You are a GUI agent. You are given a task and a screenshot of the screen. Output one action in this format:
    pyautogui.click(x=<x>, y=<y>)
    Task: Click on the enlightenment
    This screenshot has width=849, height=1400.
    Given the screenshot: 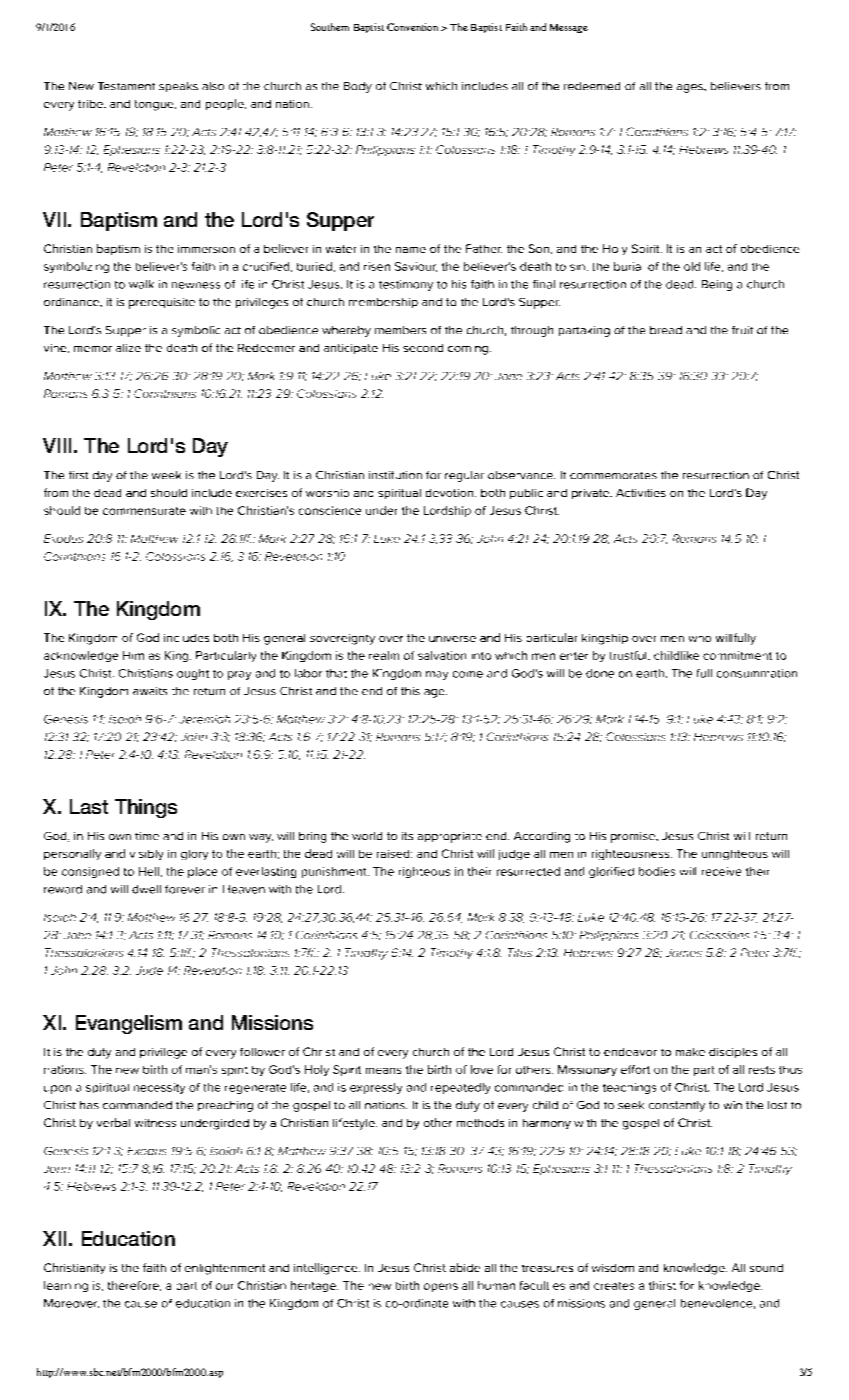 What is the action you would take?
    pyautogui.click(x=225, y=1269)
